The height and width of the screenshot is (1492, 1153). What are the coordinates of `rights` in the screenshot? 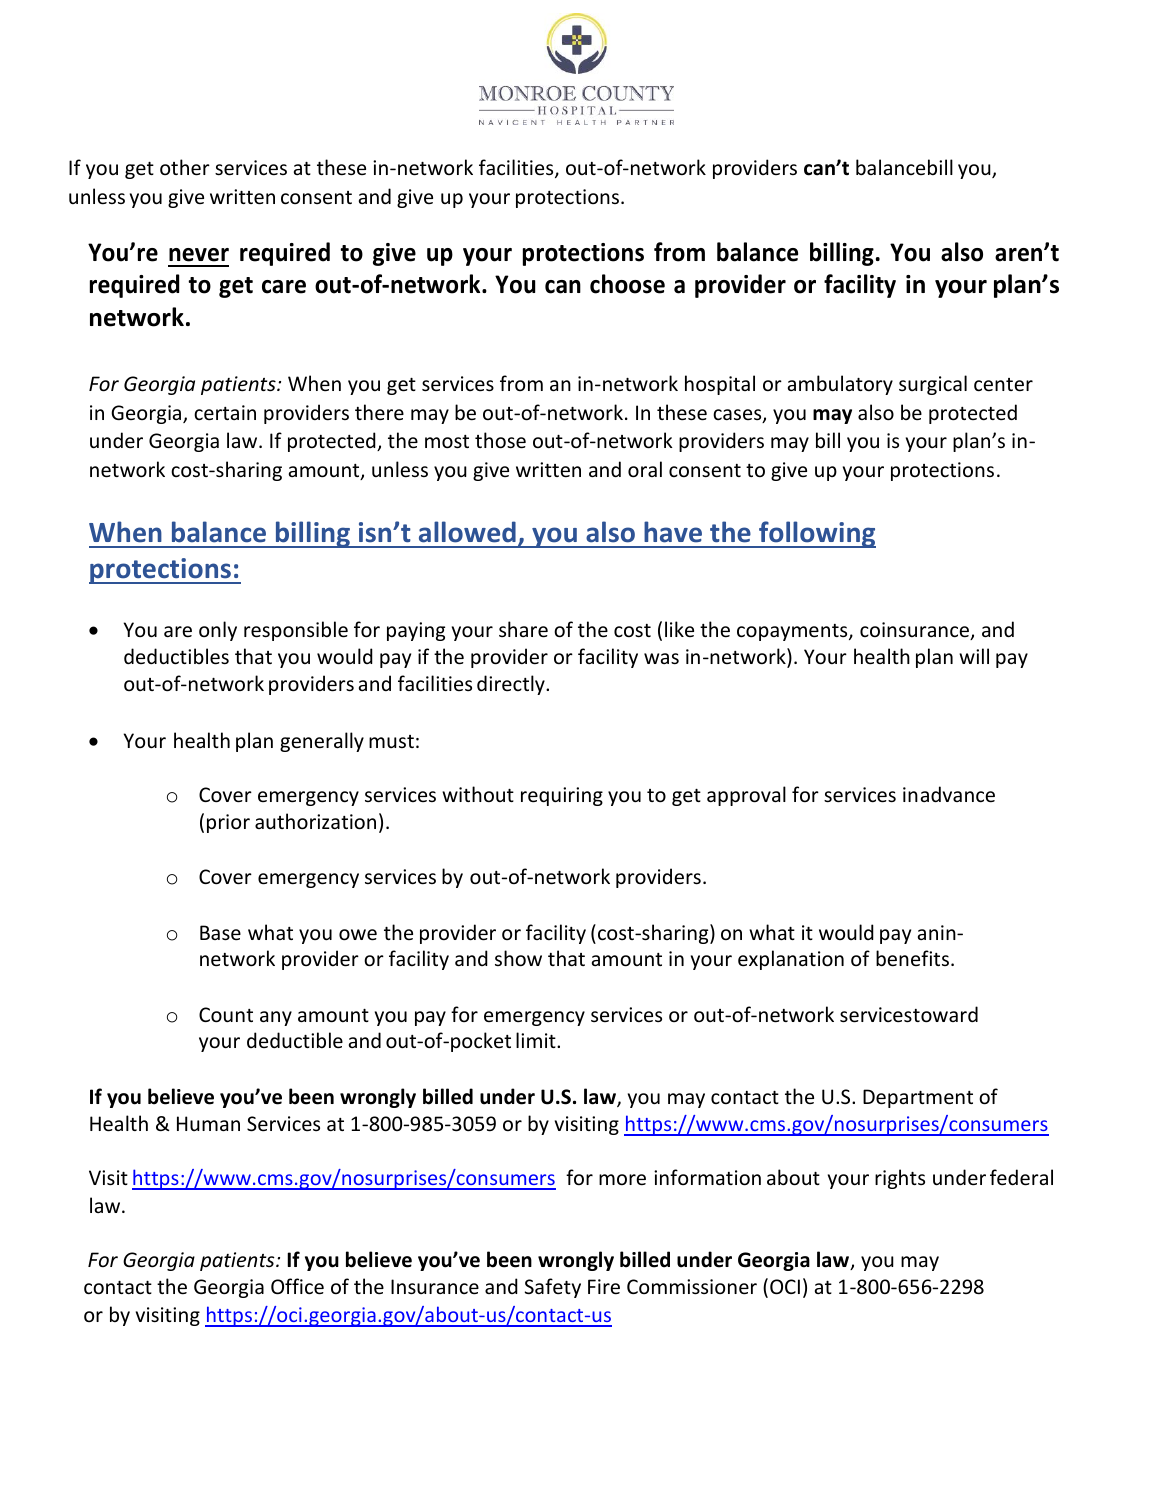 It's located at (900, 1179).
